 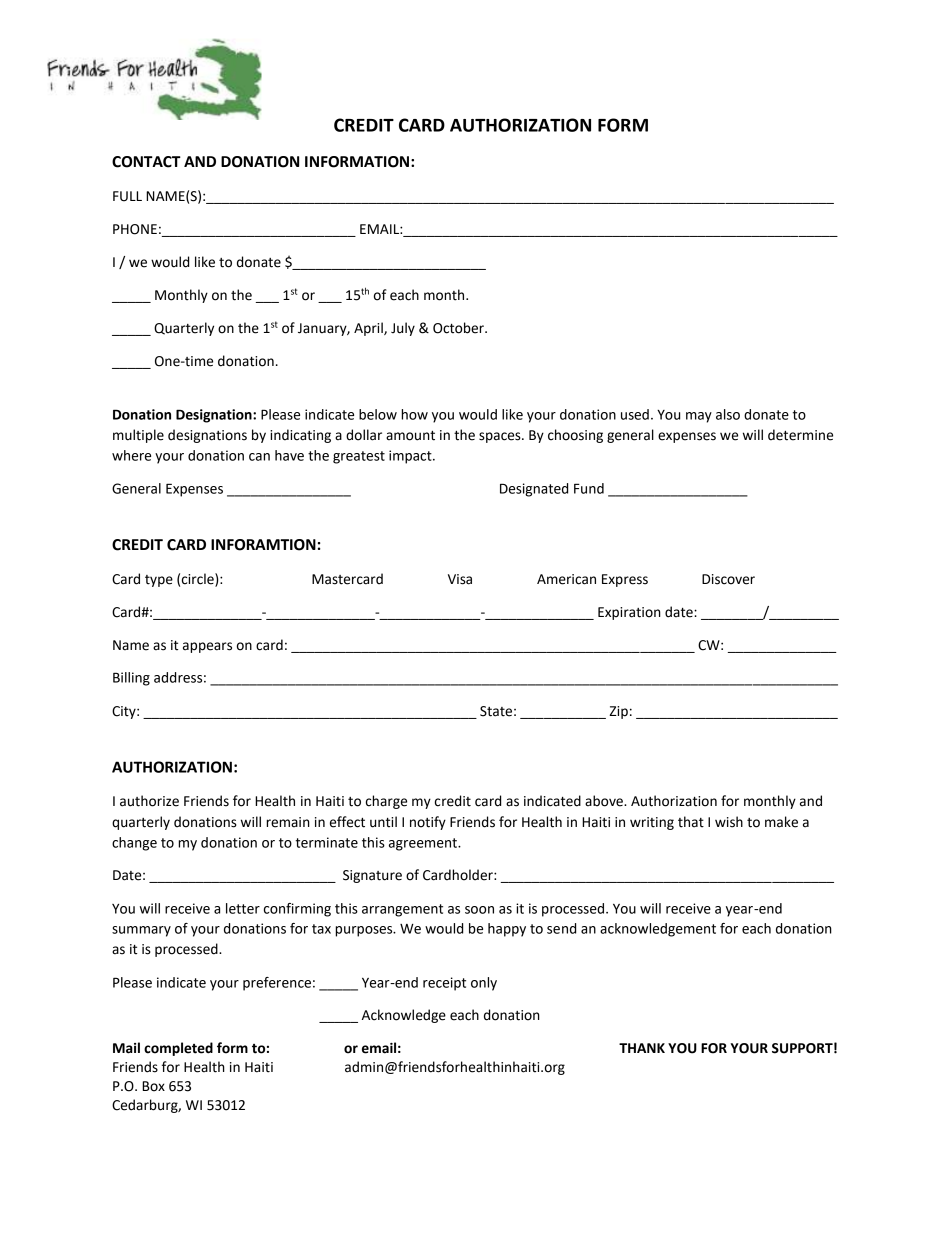 I want to click on wish, so click(x=729, y=822).
